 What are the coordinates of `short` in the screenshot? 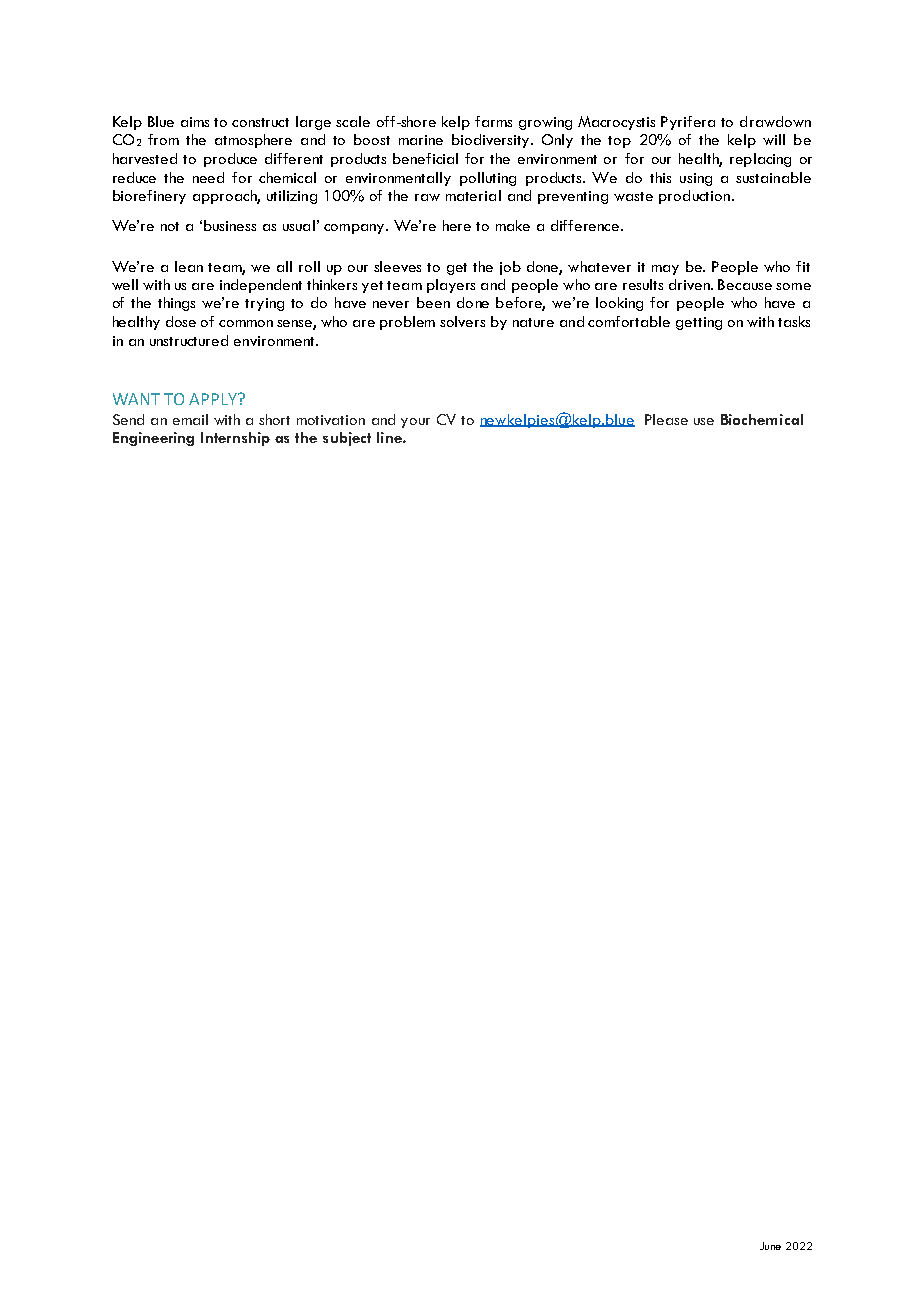 It's located at (274, 419).
